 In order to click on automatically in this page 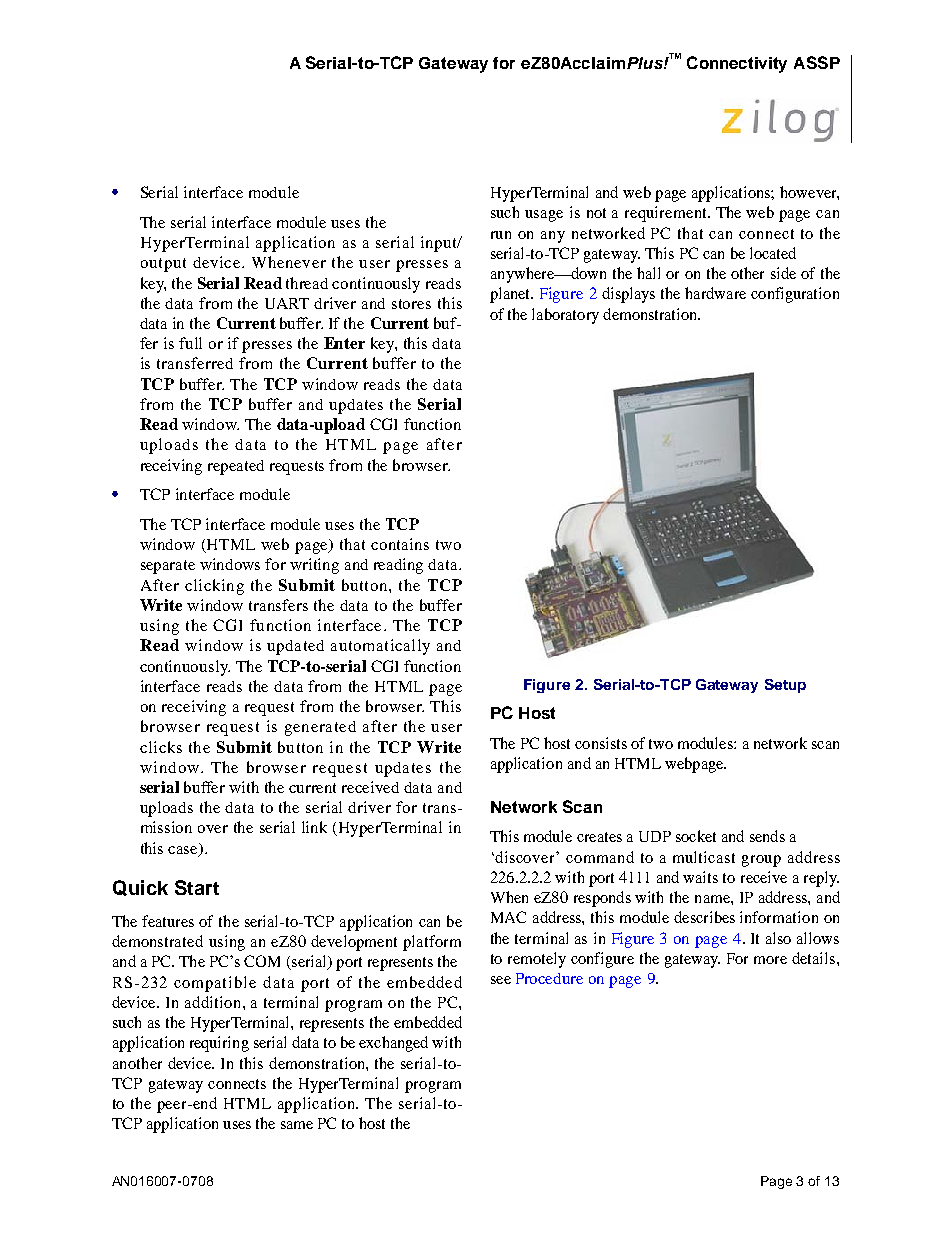, I will do `click(380, 647)`.
